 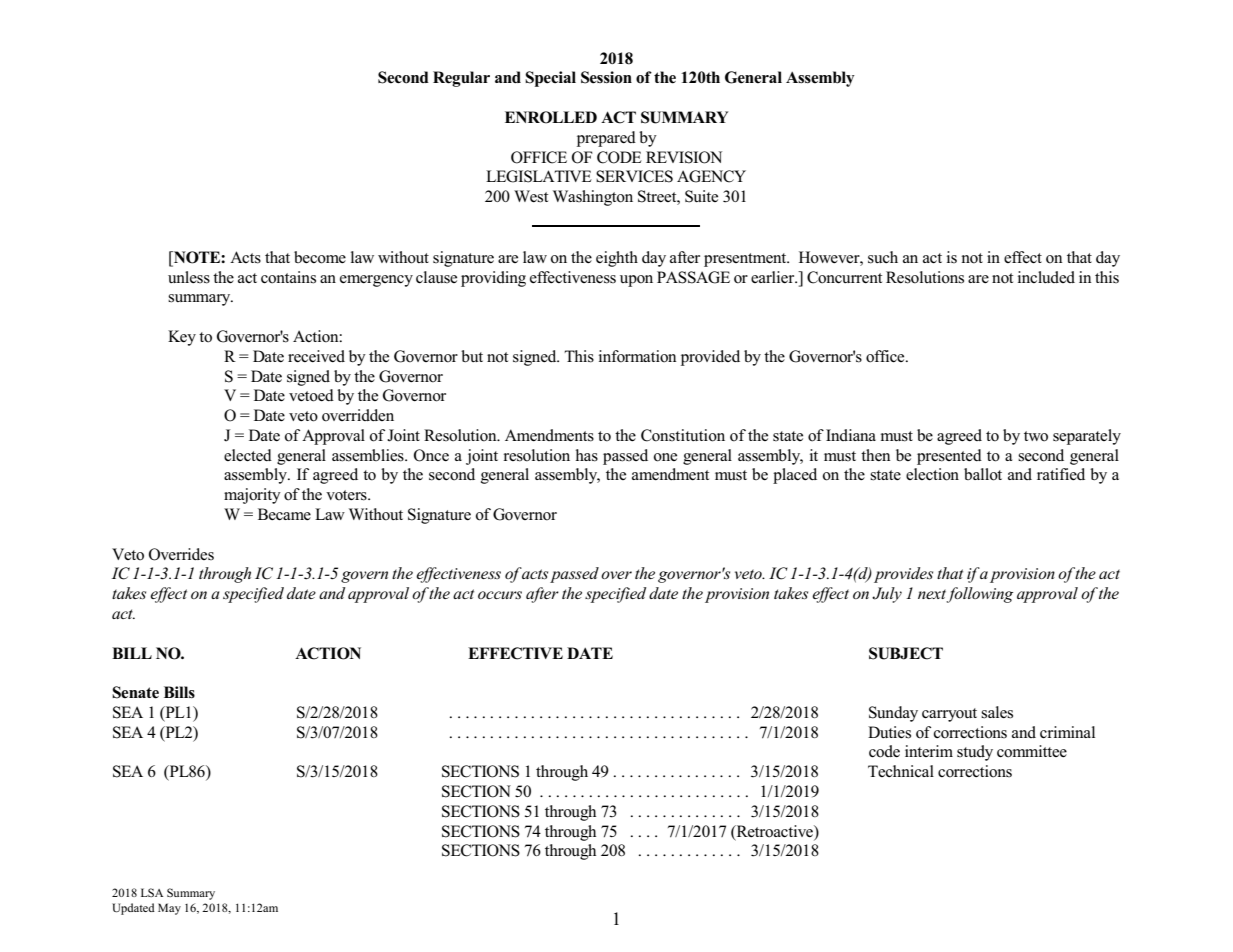 What do you see at coordinates (901, 771) in the image?
I see `Technical` at bounding box center [901, 771].
